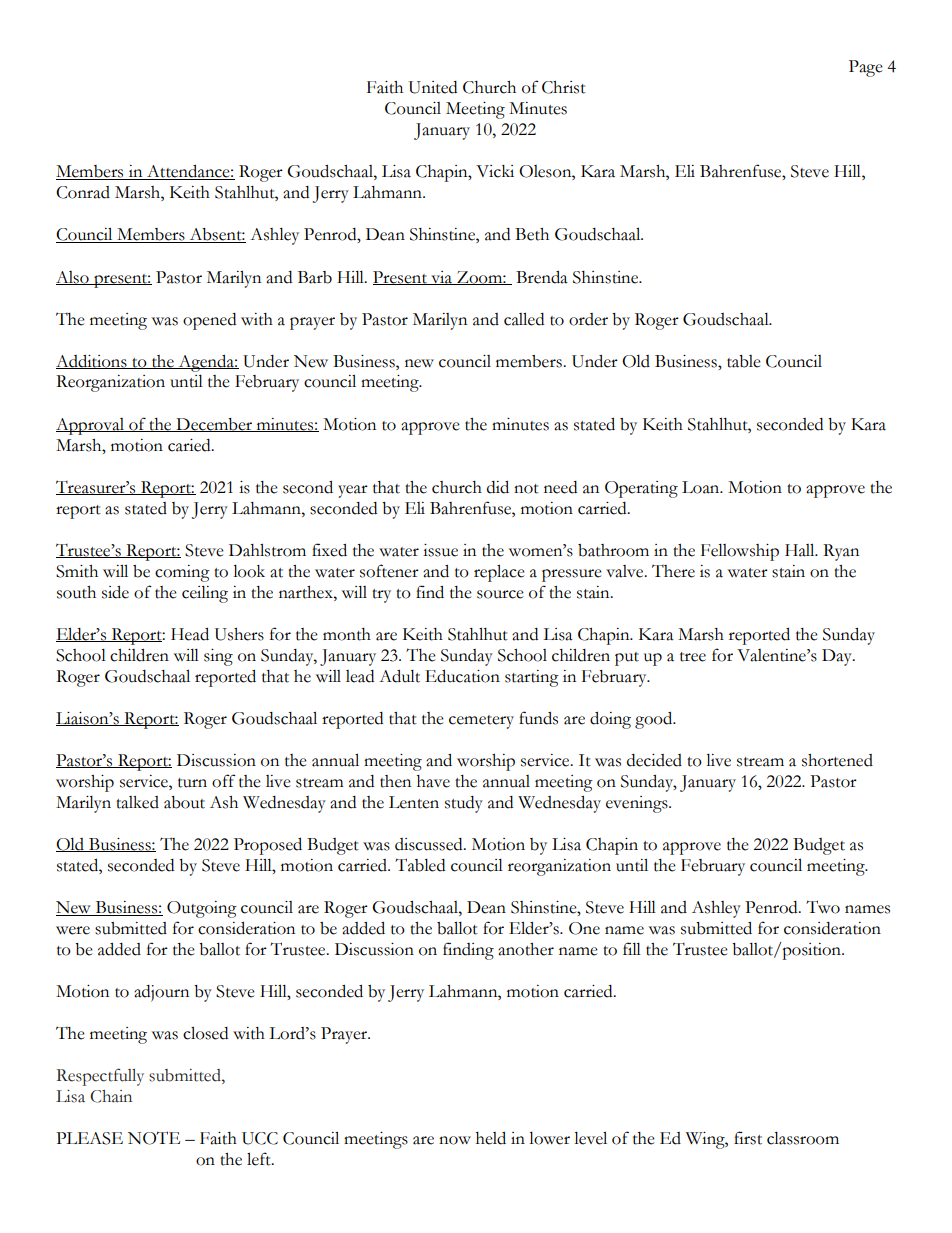 The width and height of the document is (952, 1233). I want to click on now, so click(455, 1140).
